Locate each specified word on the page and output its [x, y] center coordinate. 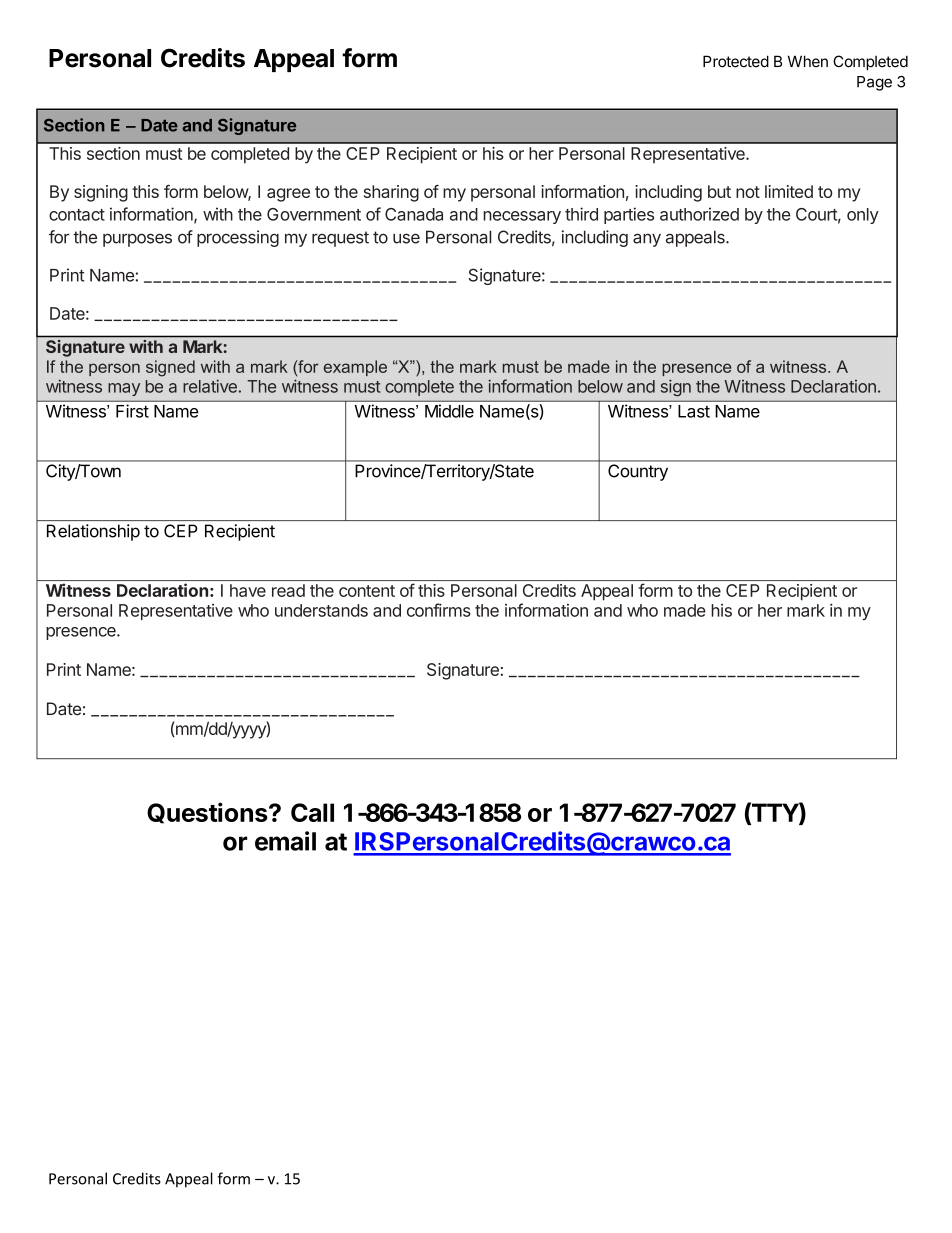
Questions [208, 813]
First [132, 411]
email [285, 841]
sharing [391, 193]
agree [288, 195]
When [808, 61]
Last [694, 411]
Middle [449, 411]
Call [312, 812]
